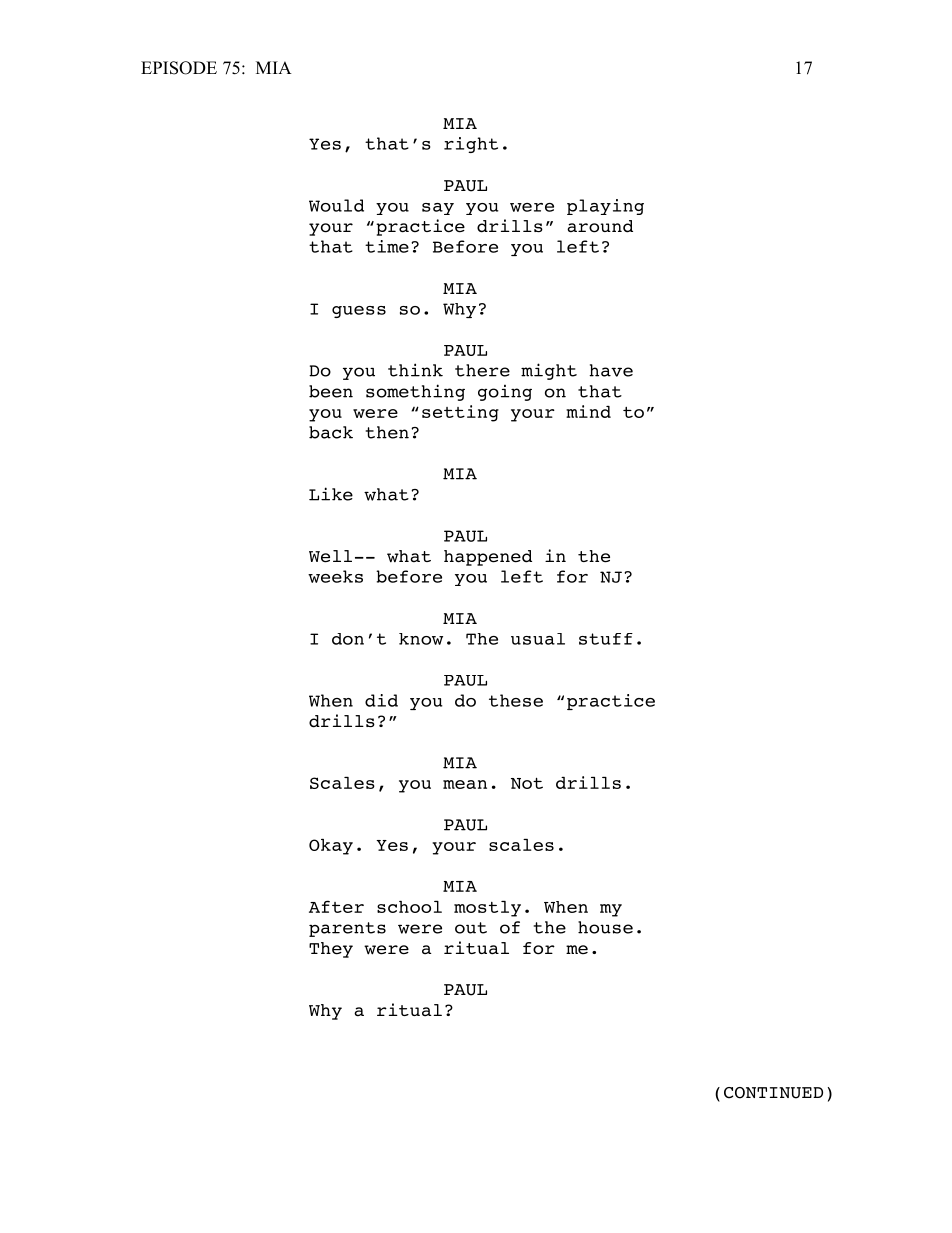 Image resolution: width=952 pixels, height=1233 pixels. I want to click on school, so click(409, 907).
